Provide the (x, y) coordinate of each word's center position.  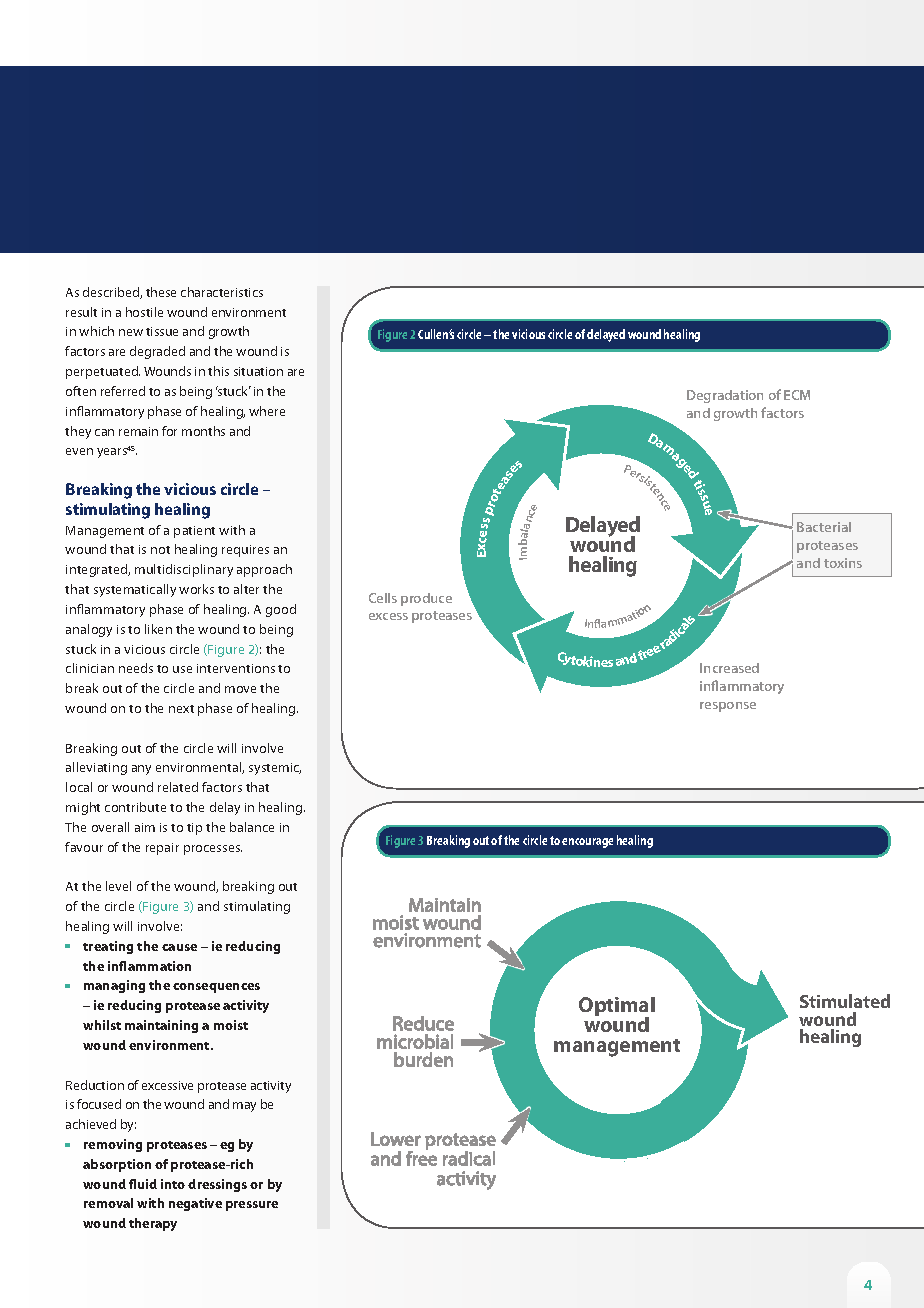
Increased (729, 668)
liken (158, 629)
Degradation (725, 396)
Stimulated (845, 1001)
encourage (587, 843)
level (118, 886)
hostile (144, 312)
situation (258, 371)
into (173, 1184)
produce (426, 599)
